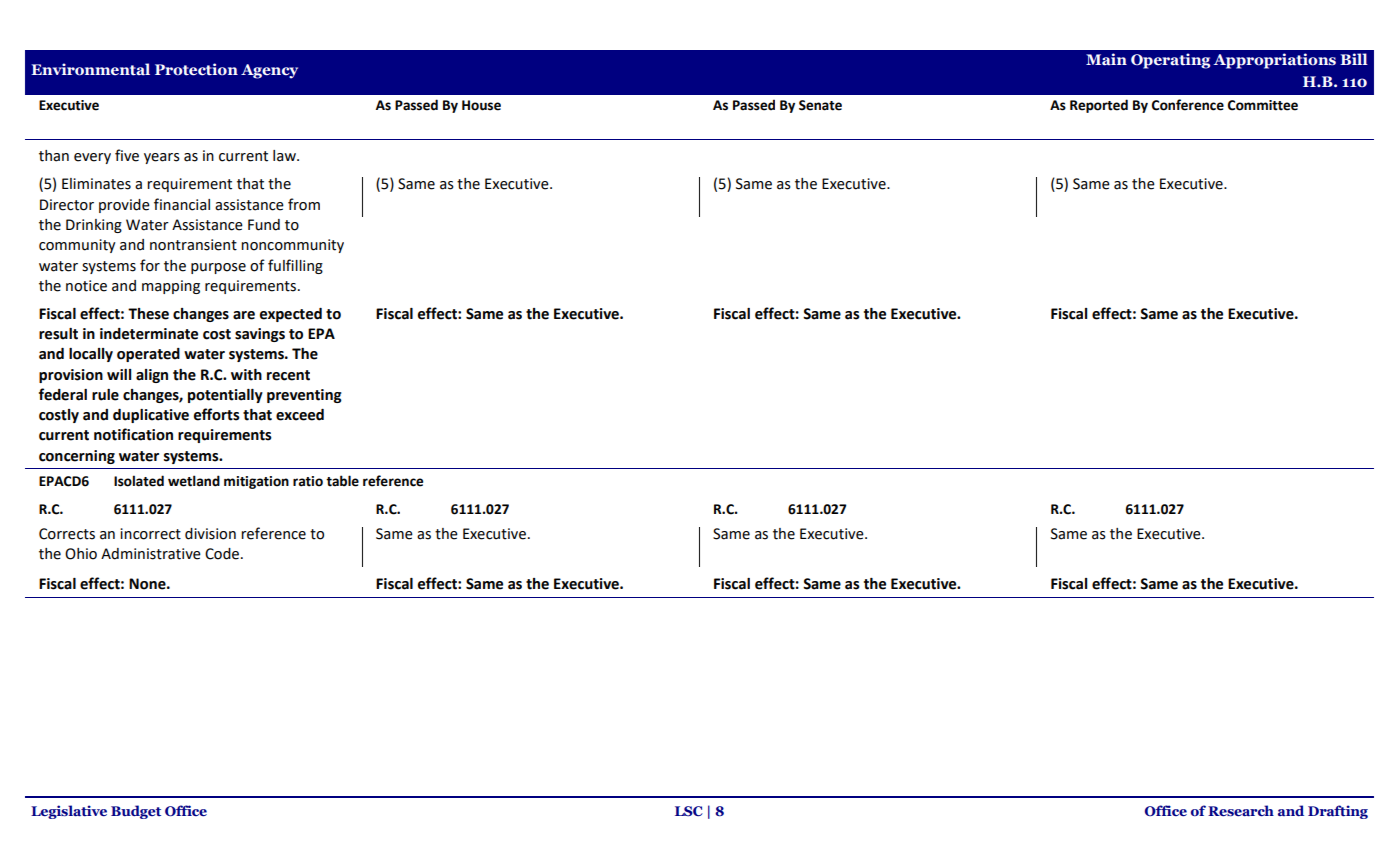  What do you see at coordinates (291, 315) in the screenshot?
I see `expected` at bounding box center [291, 315].
